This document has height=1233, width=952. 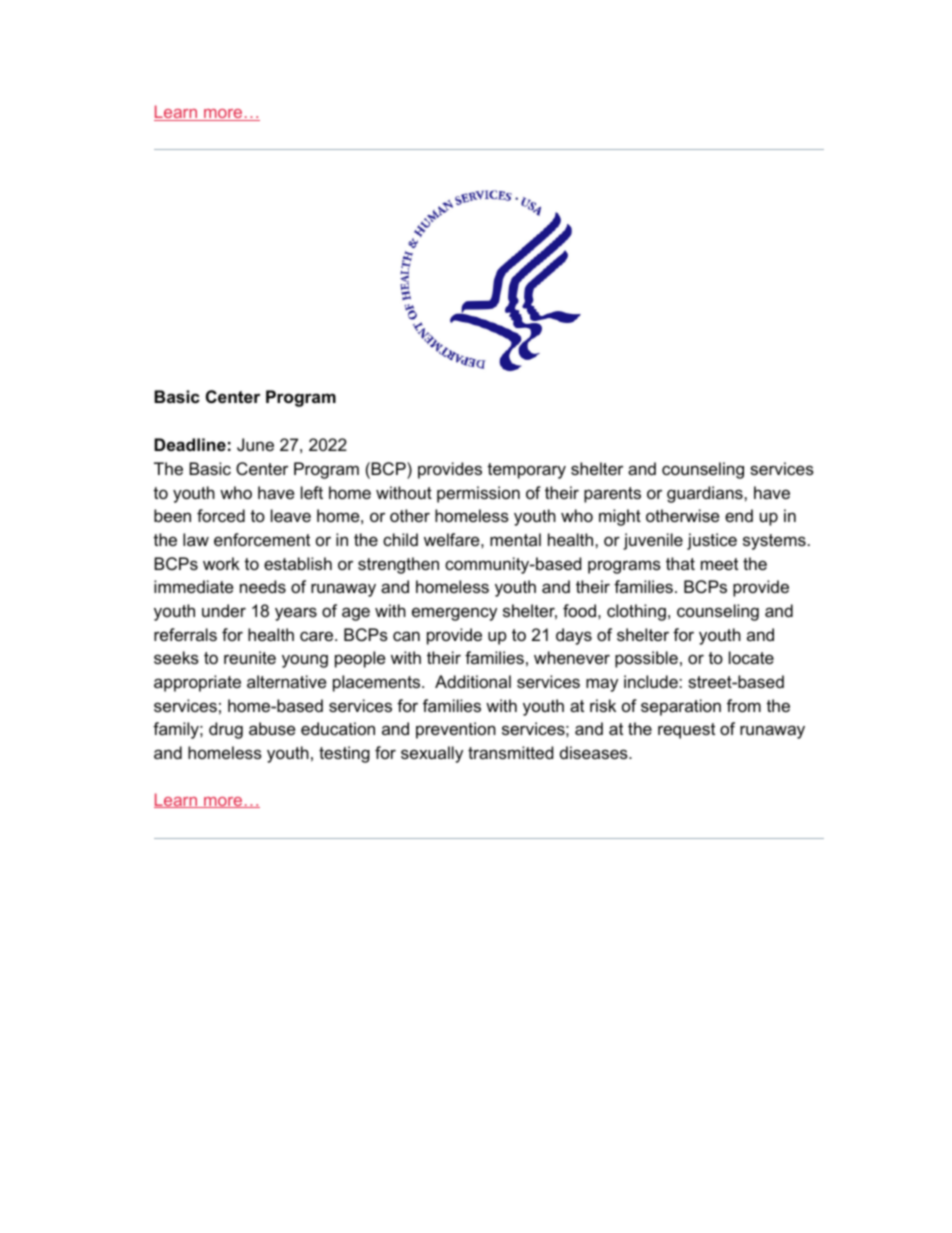 What do you see at coordinates (636, 612) in the document?
I see `clothing` at bounding box center [636, 612].
